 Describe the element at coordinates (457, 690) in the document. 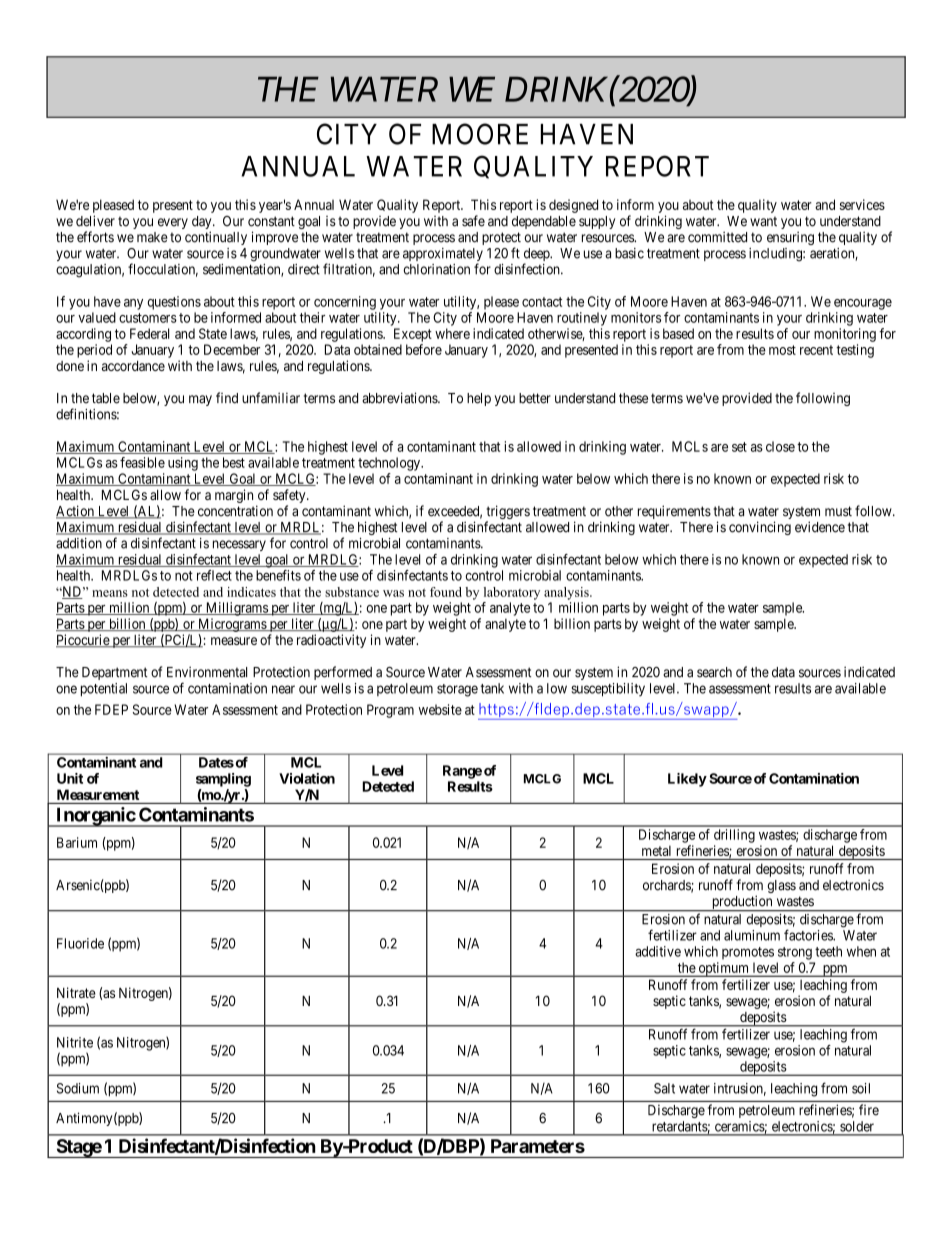

I see `storage` at that location.
